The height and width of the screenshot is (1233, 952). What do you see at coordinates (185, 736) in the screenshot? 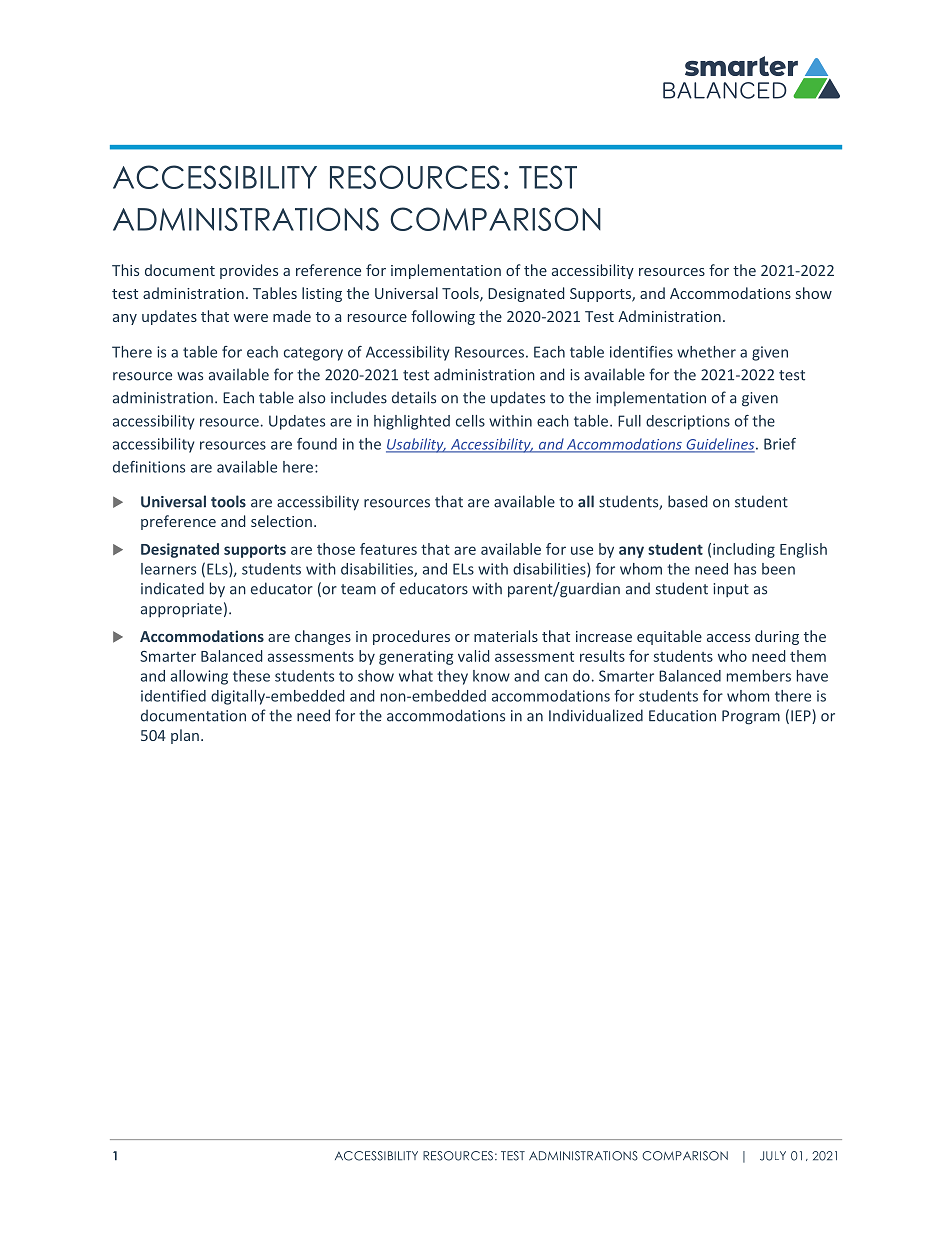
I see `plan` at bounding box center [185, 736].
